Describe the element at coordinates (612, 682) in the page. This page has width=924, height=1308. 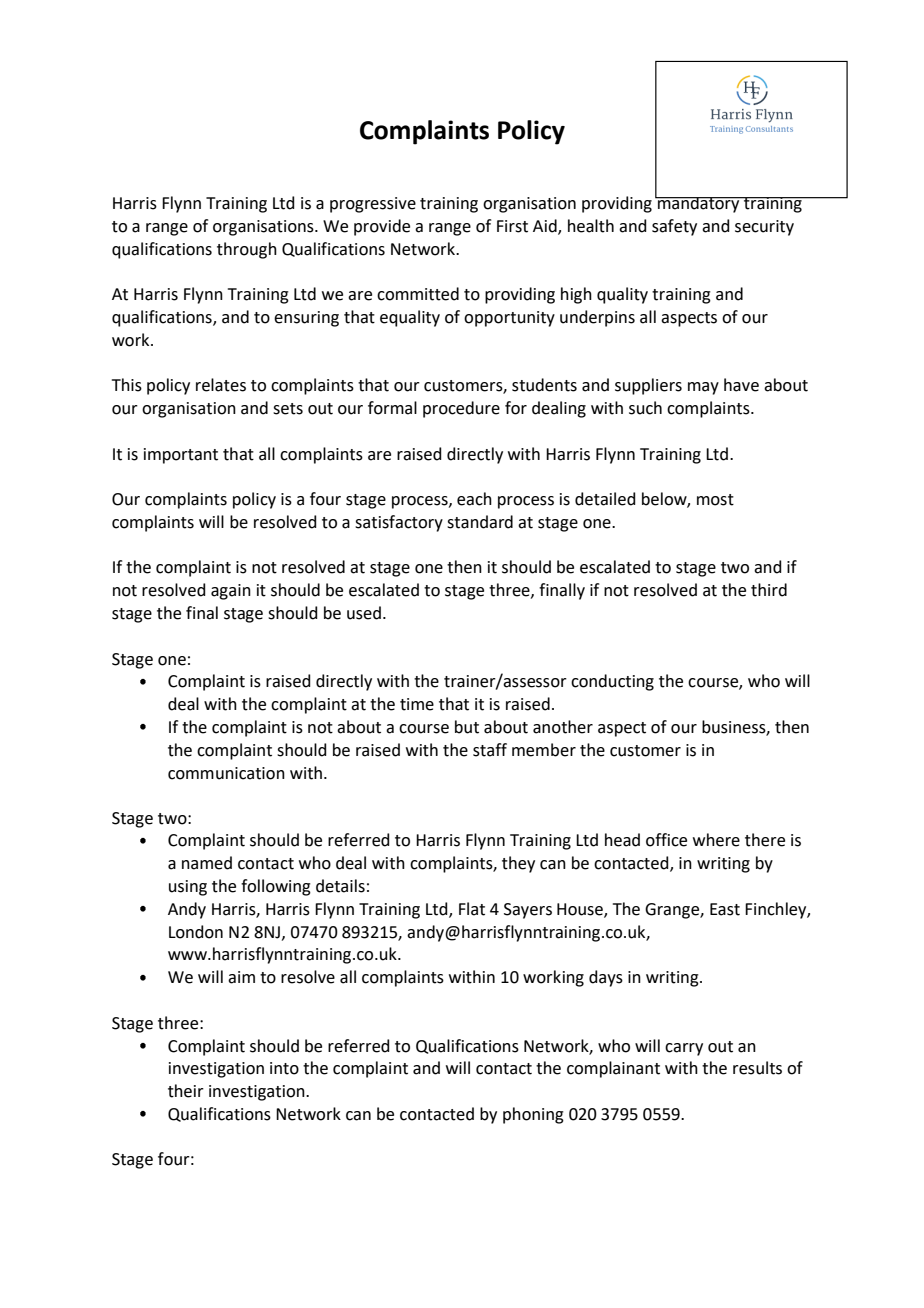
I see `conducting` at that location.
